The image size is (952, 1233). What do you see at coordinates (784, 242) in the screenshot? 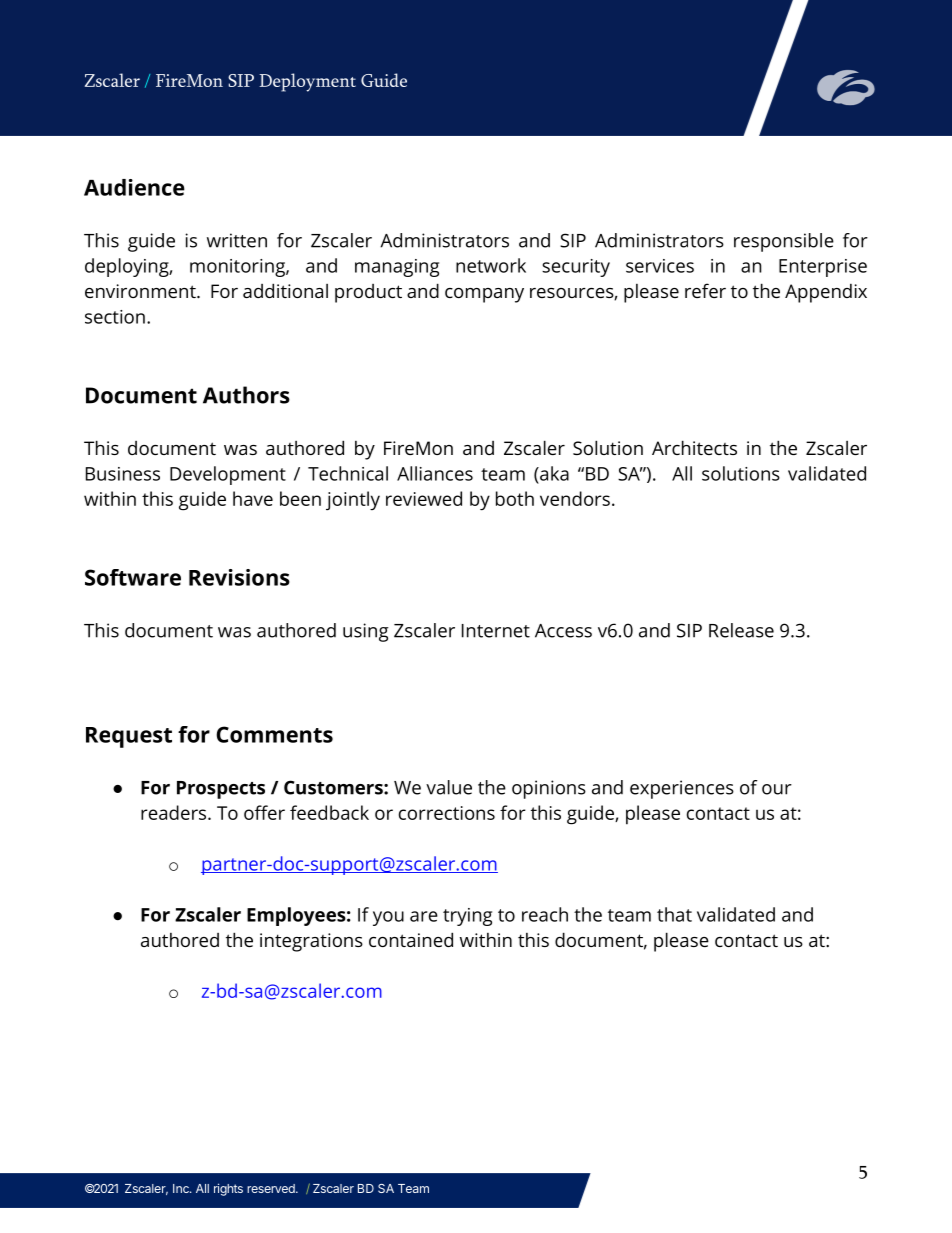
I see `responsible` at bounding box center [784, 242].
